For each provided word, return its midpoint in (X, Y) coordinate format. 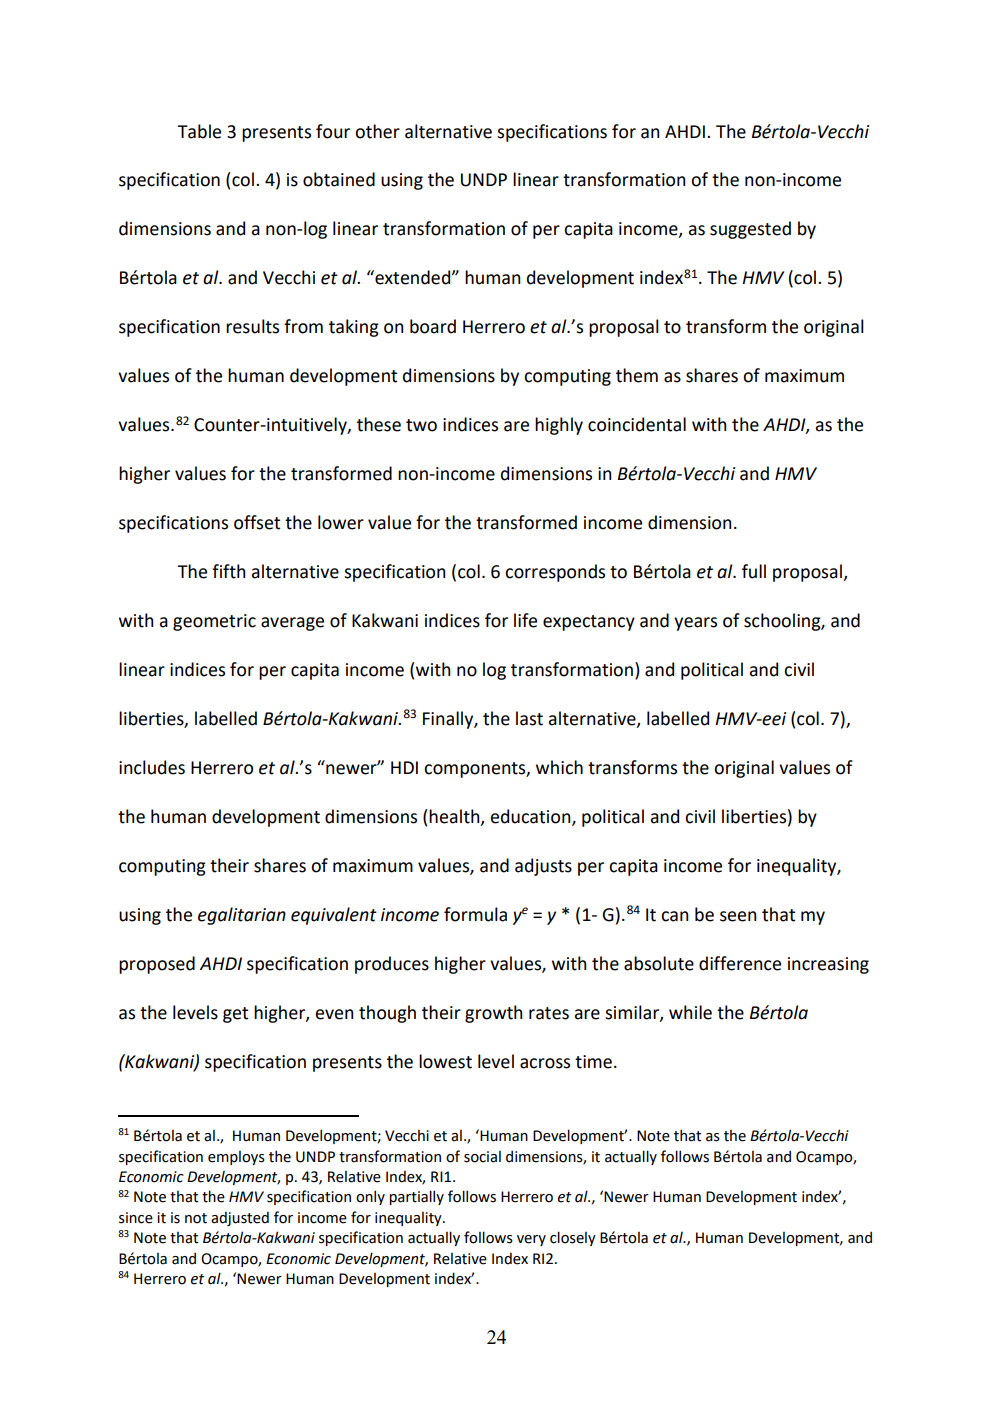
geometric (214, 622)
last (529, 718)
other (377, 131)
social (482, 1157)
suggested (750, 230)
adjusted (240, 1219)
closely (573, 1238)
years (695, 624)
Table (199, 131)
